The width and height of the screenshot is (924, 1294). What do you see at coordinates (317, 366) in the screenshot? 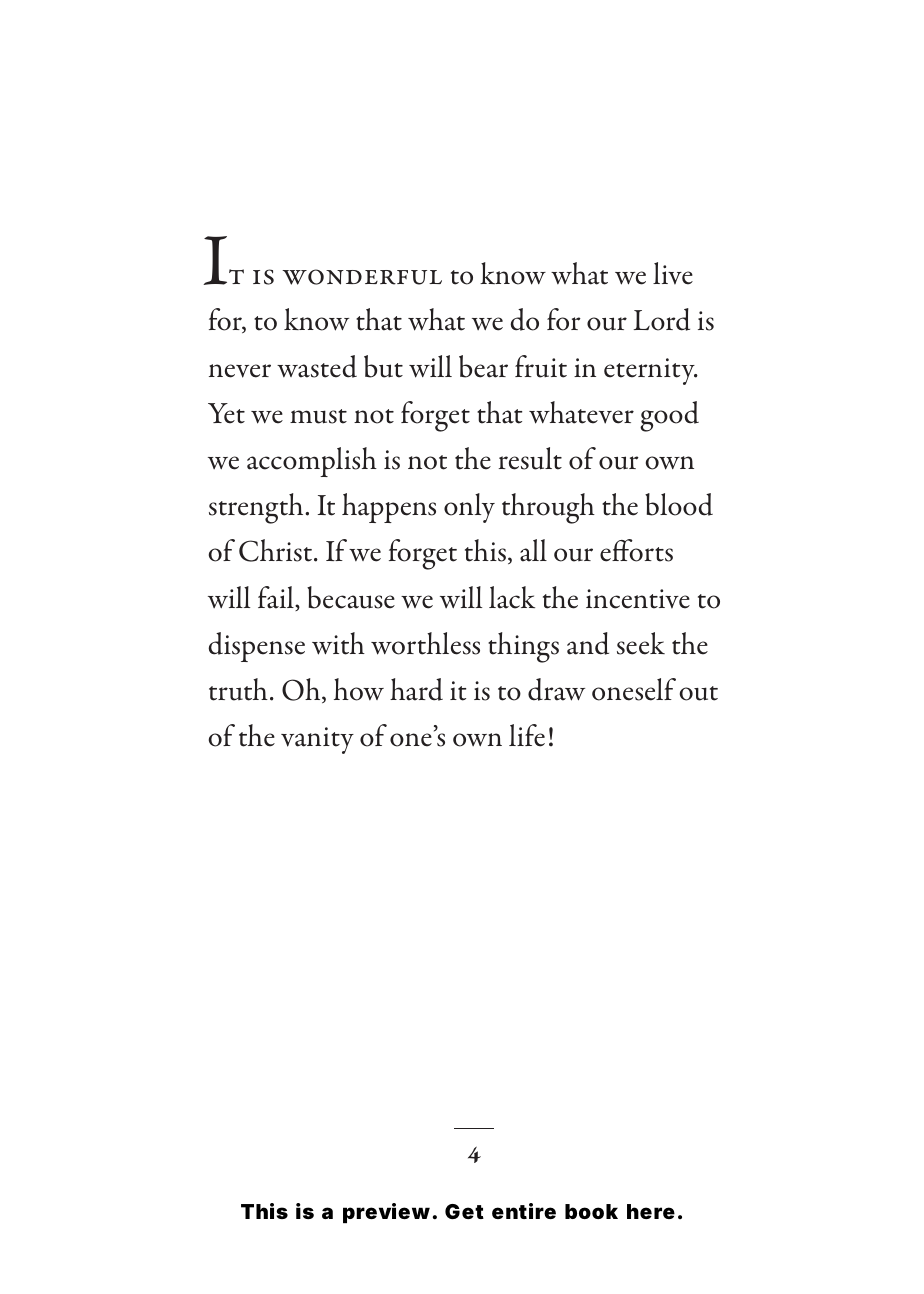
I see `wasted` at bounding box center [317, 366].
